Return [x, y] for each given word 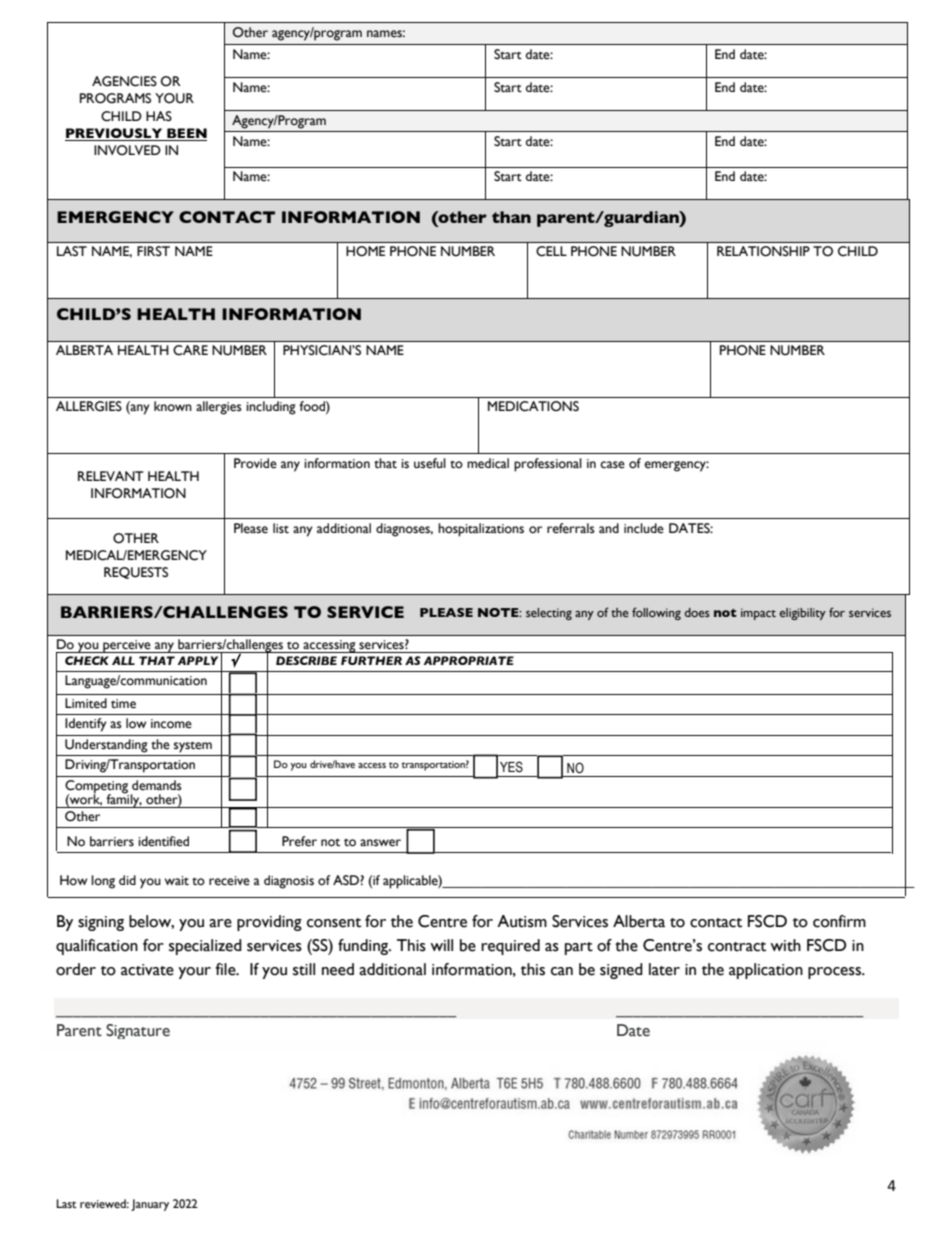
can [562, 971]
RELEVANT [111, 476]
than [511, 217]
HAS [159, 116]
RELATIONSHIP [763, 251]
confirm [839, 921]
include [644, 528]
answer [380, 843]
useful [430, 463]
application [766, 971]
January [150, 1205]
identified [163, 841]
